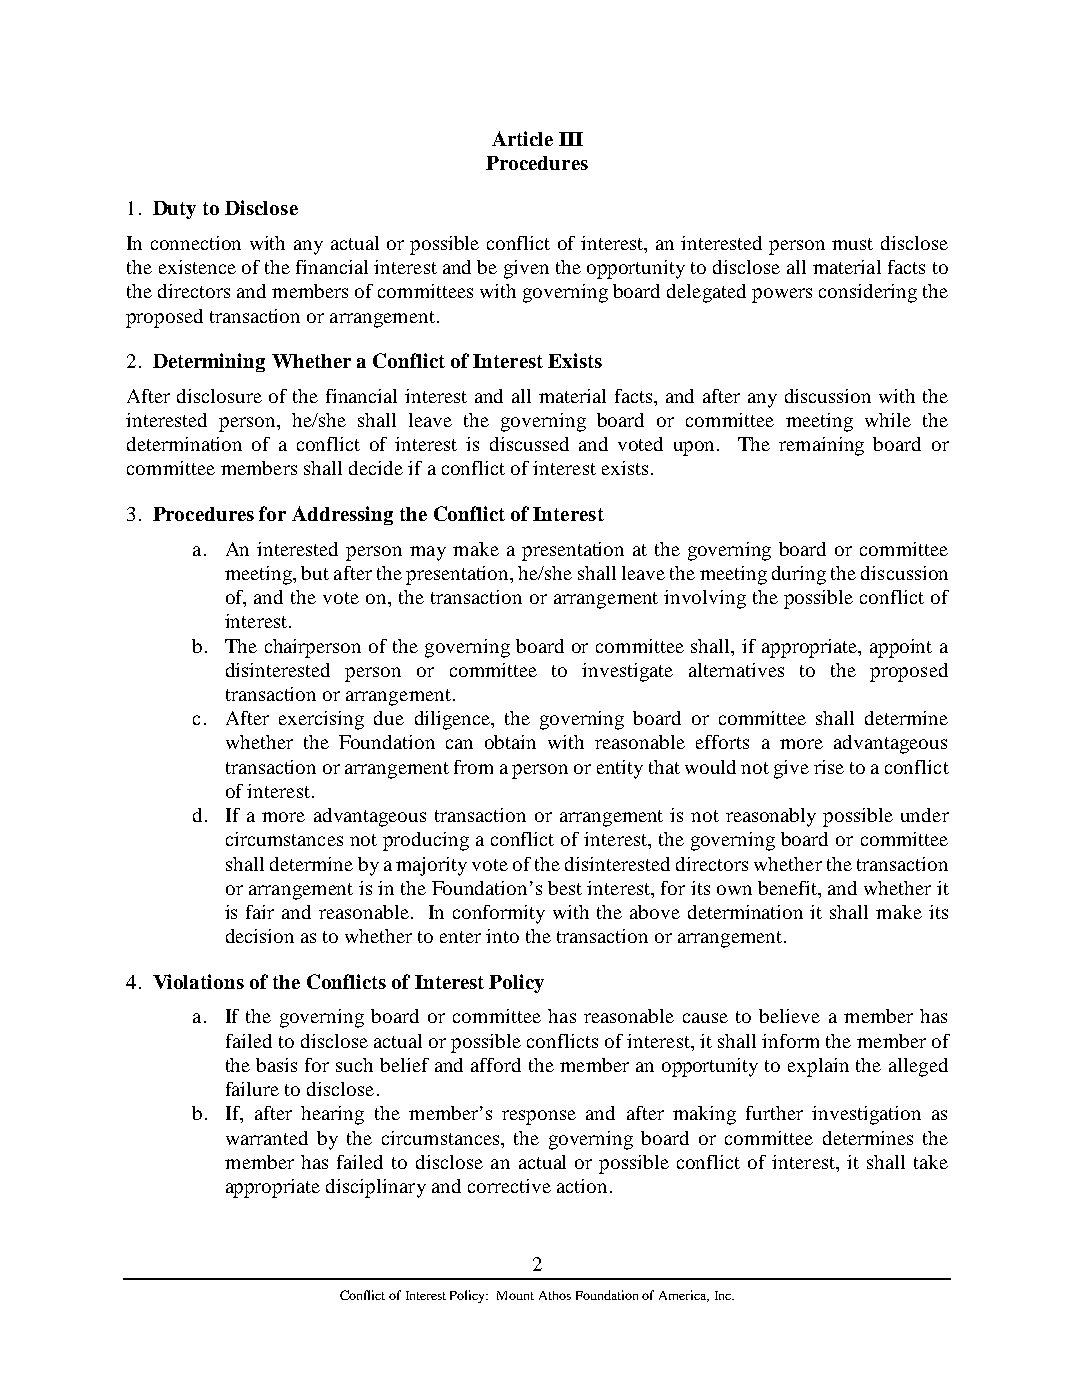 Image resolution: width=1075 pixels, height=1391 pixels. What do you see at coordinates (515, 1295) in the image?
I see `Mount` at bounding box center [515, 1295].
